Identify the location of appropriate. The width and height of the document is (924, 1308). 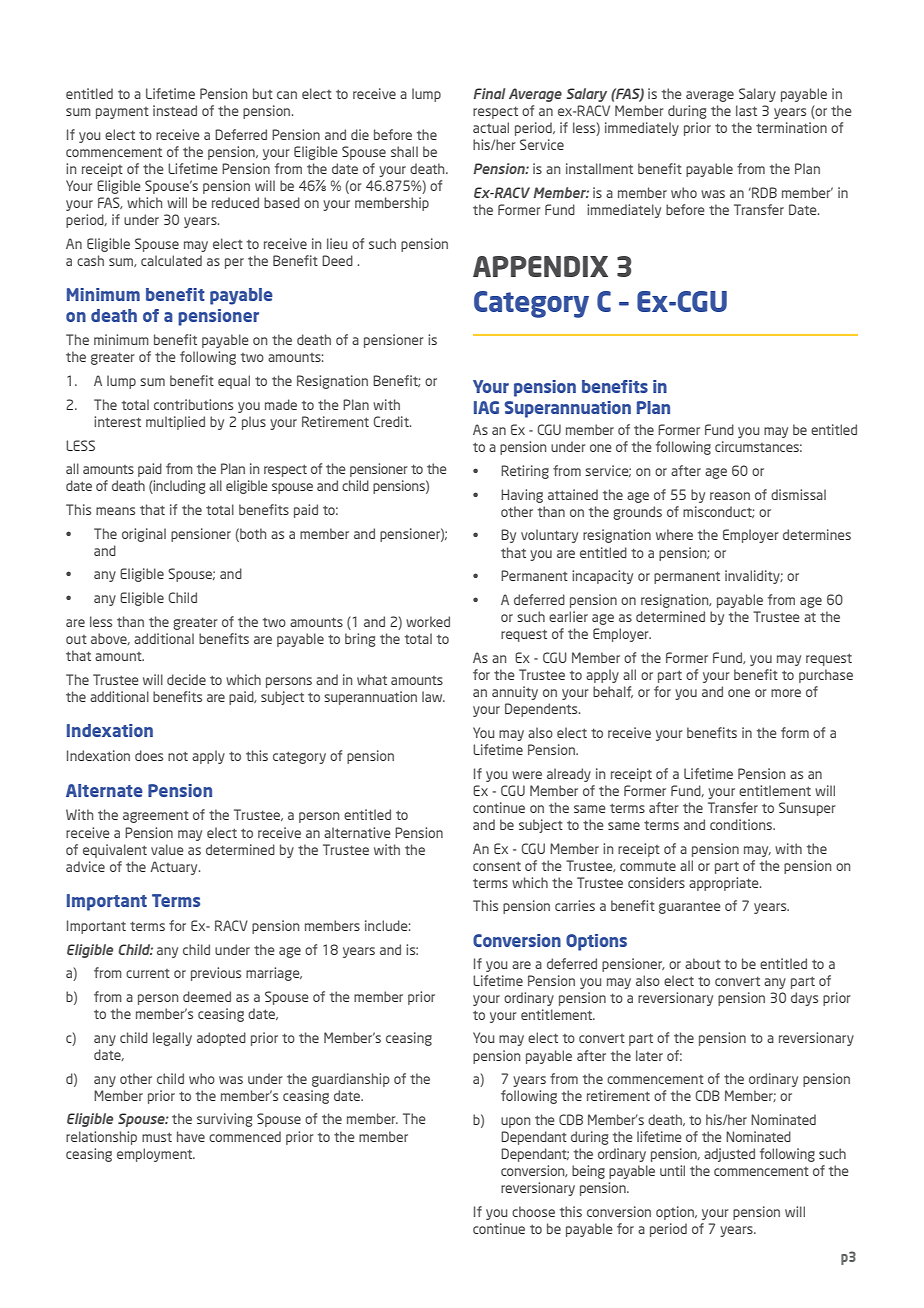
(725, 884).
